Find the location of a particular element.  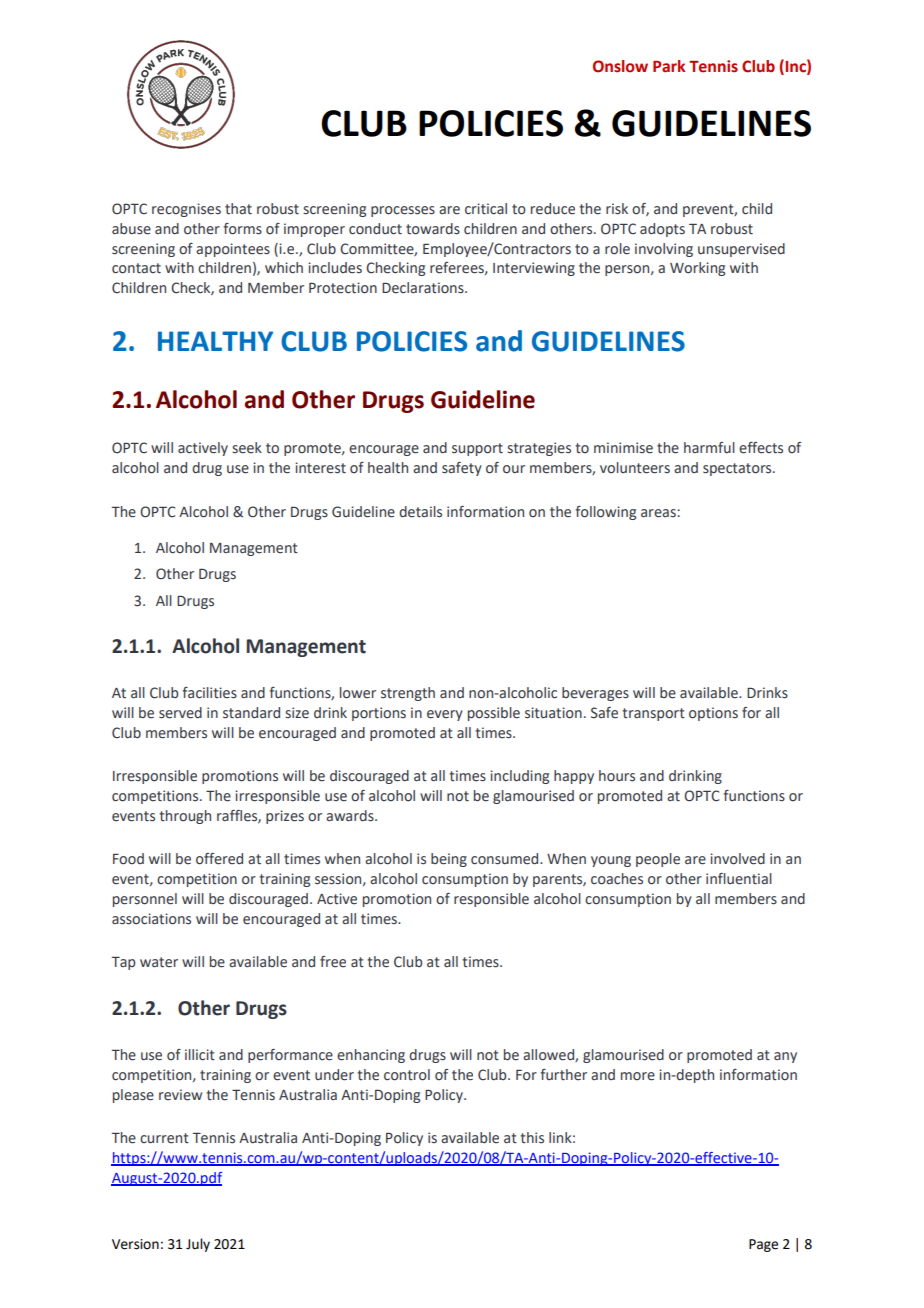

harmful is located at coordinates (709, 447).
